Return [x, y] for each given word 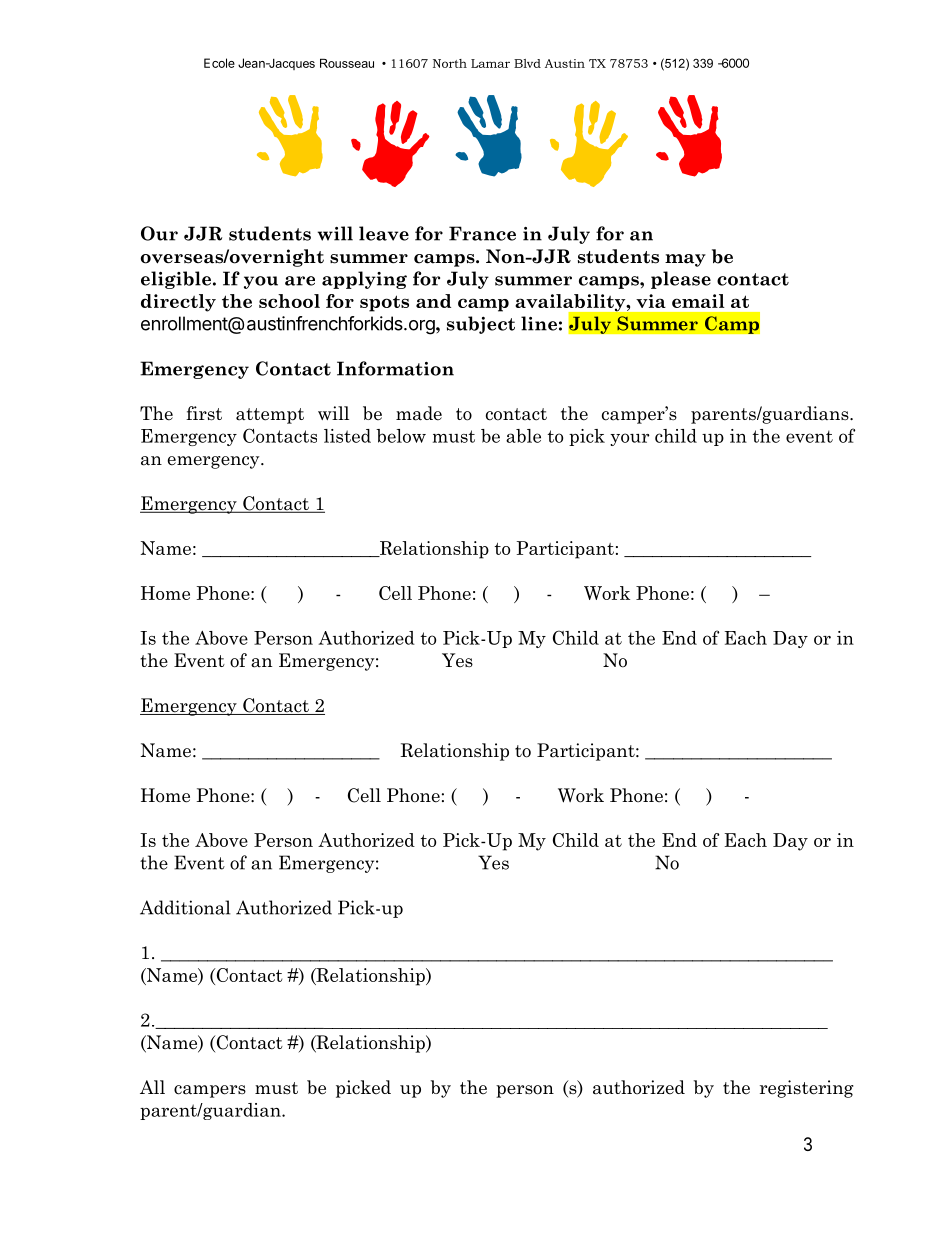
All [152, 1087]
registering [807, 1089]
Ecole [219, 63]
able [523, 436]
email [698, 301]
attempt [270, 416]
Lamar [490, 63]
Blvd [527, 63]
